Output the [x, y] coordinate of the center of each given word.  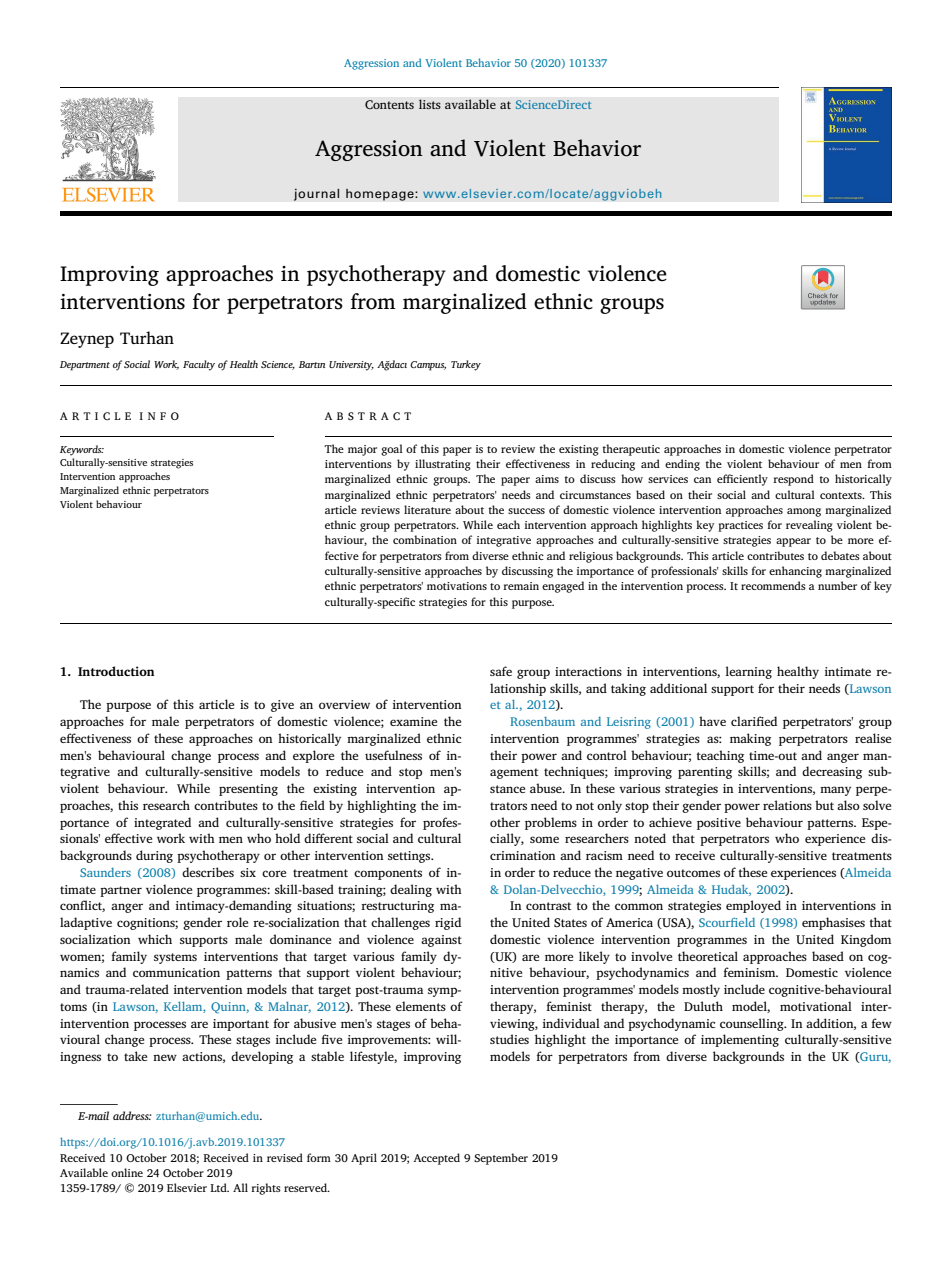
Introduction [116, 671]
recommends [773, 585]
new [165, 1057]
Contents [389, 105]
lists [430, 104]
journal [317, 194]
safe [501, 671]
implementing [740, 1040]
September [501, 1159]
